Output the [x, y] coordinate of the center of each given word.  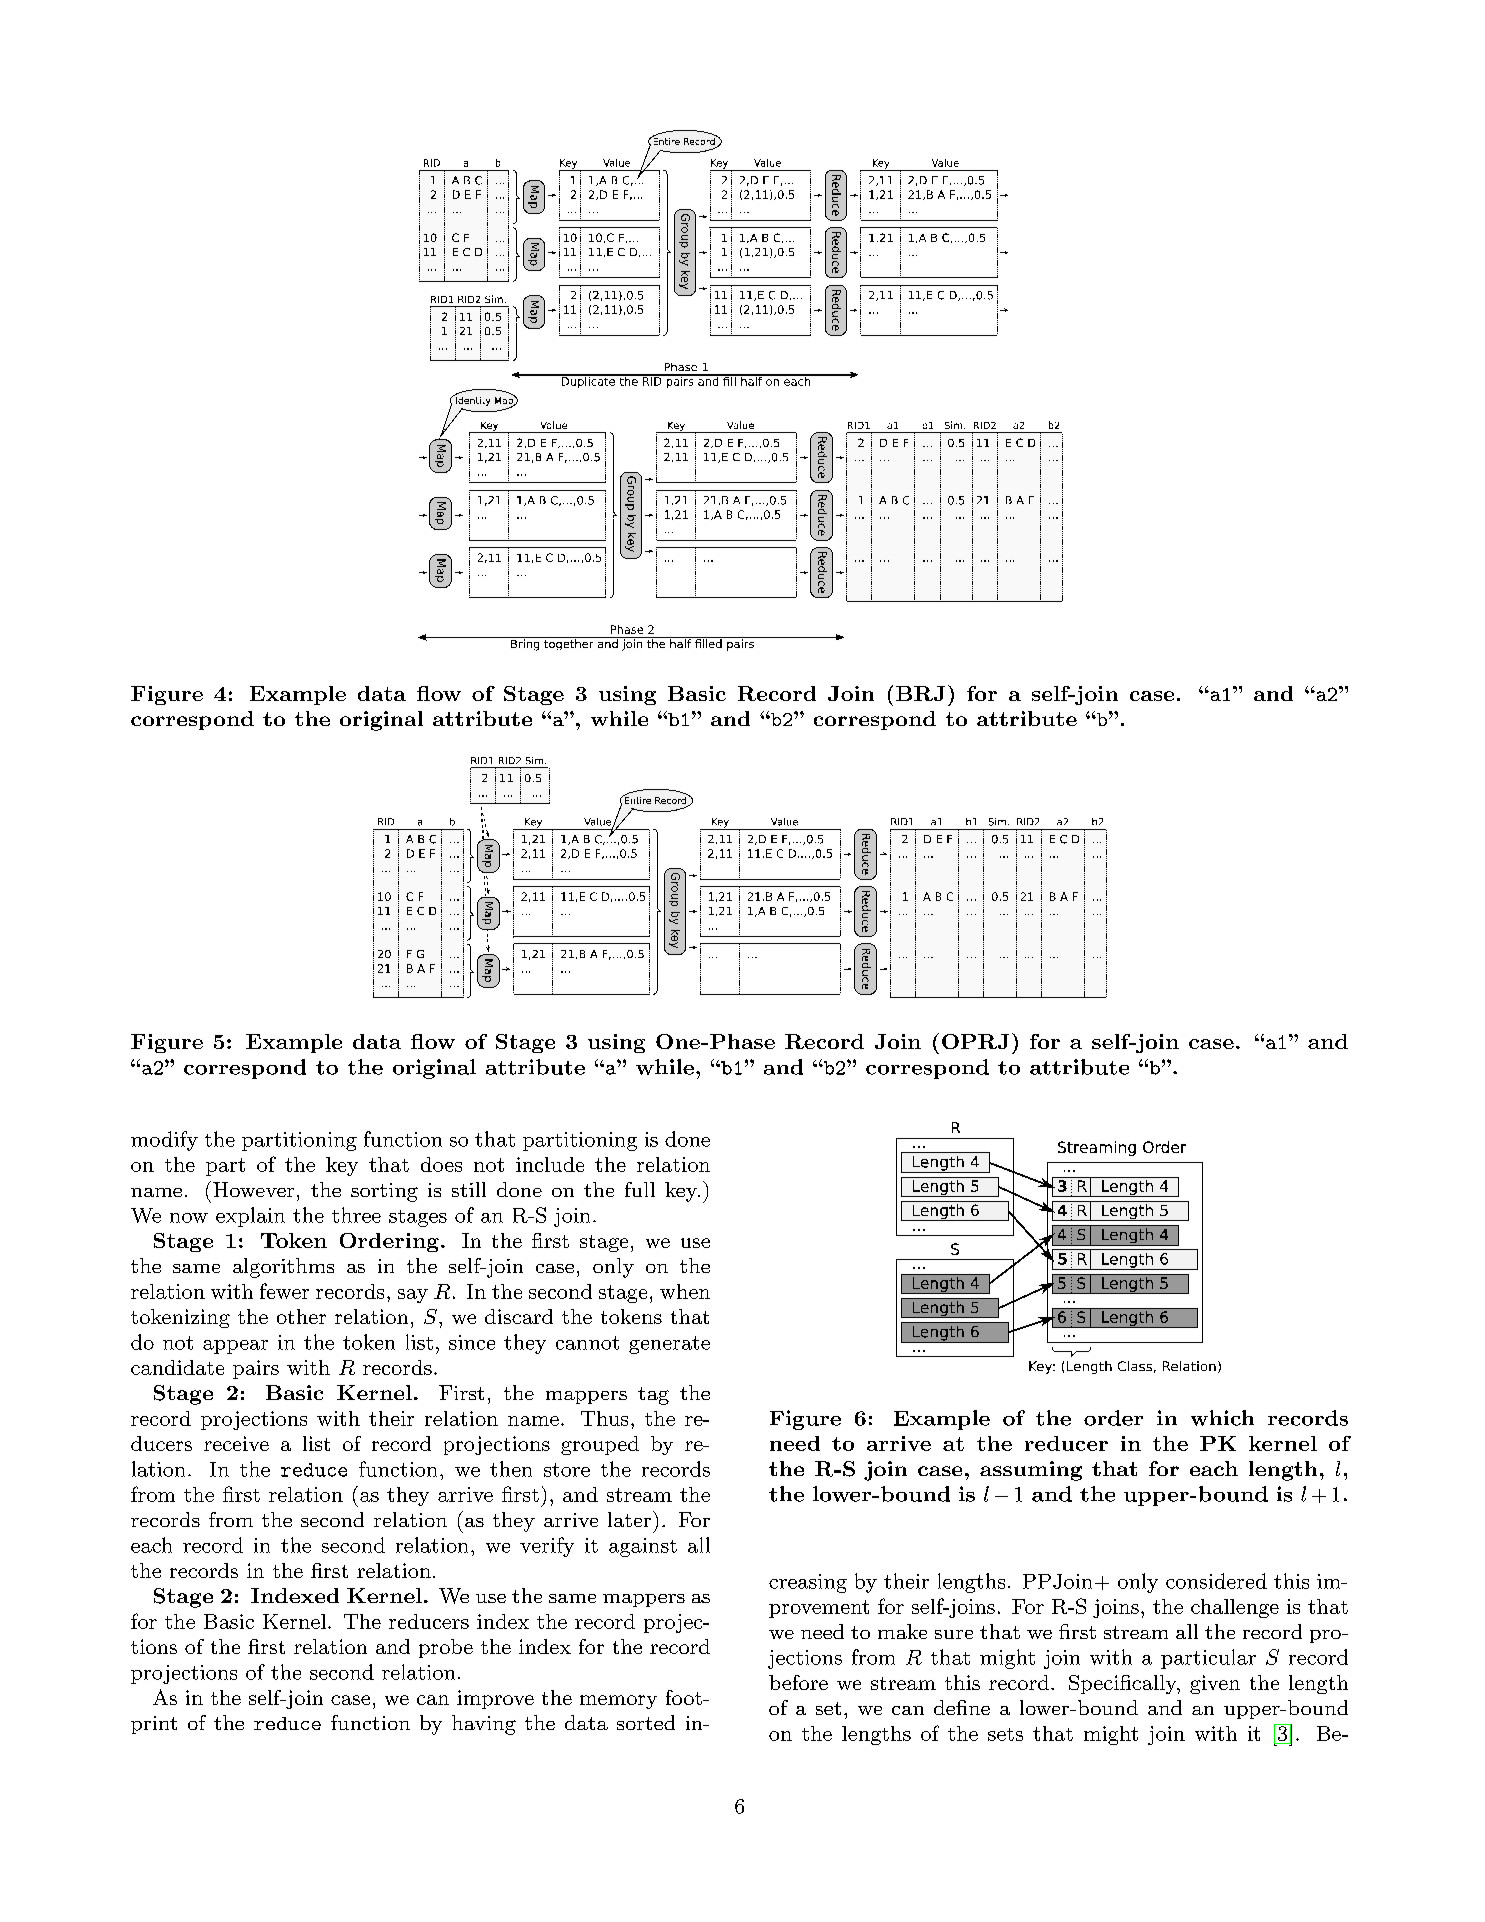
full [640, 1189]
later [631, 1519]
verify [547, 1547]
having [484, 1725]
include [550, 1164]
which [1222, 1418]
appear [235, 1347]
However [253, 1189]
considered [1216, 1581]
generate [669, 1345]
